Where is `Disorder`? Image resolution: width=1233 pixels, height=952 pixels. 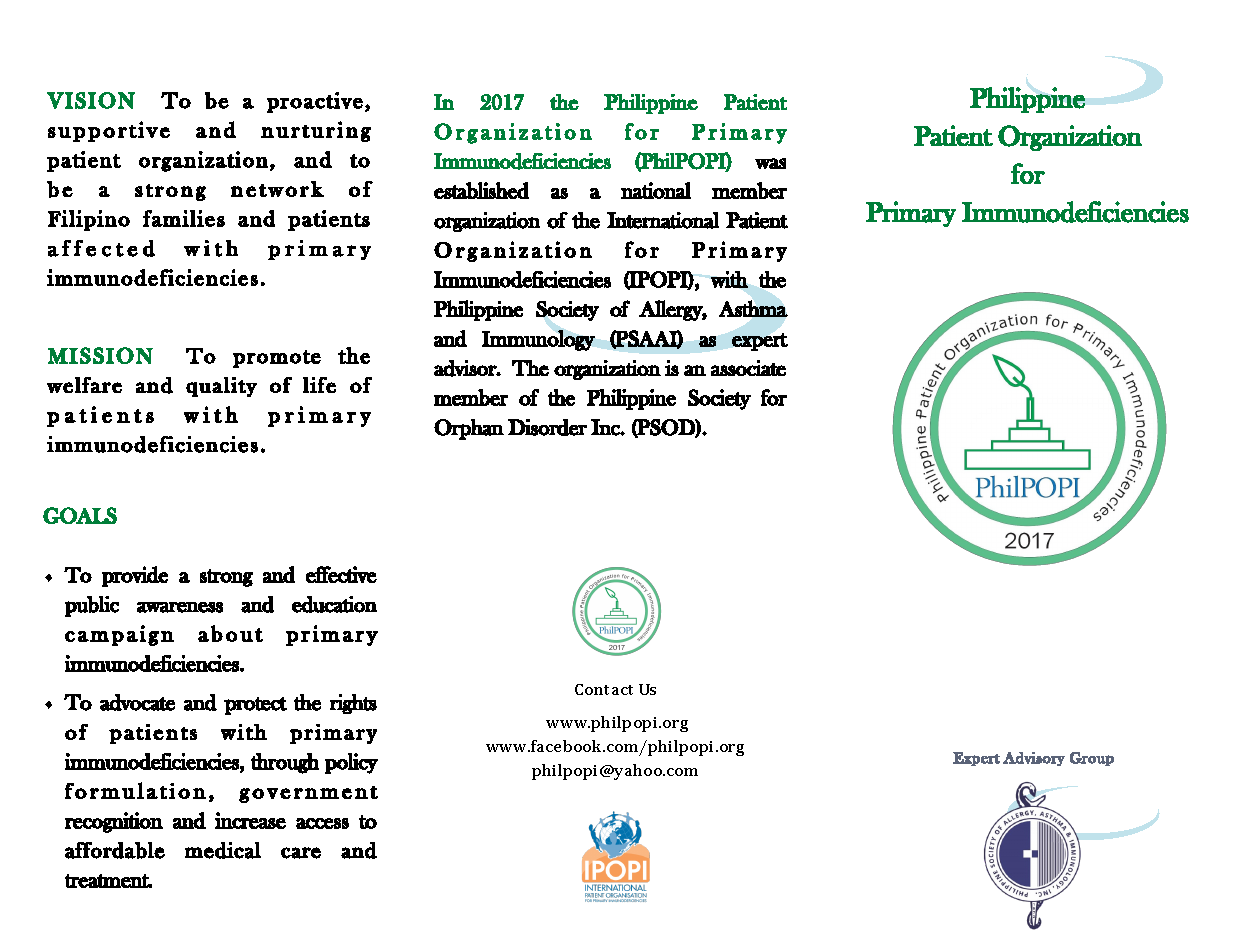 Disorder is located at coordinates (547, 427).
